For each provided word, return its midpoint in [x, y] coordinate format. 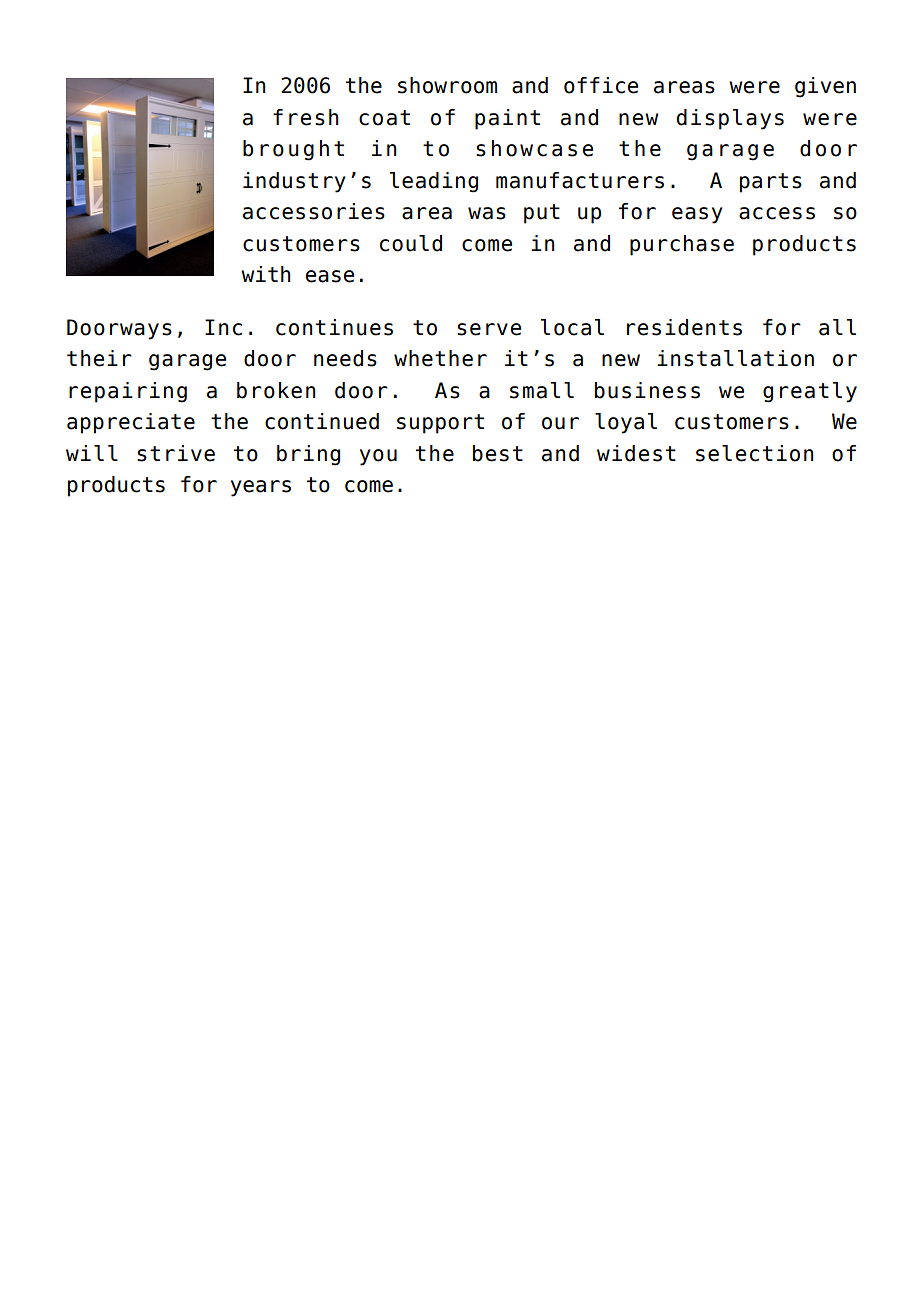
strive [176, 453]
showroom [447, 85]
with [266, 274]
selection [755, 453]
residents [684, 327]
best [498, 453]
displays [730, 119]
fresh [306, 117]
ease [330, 276]
